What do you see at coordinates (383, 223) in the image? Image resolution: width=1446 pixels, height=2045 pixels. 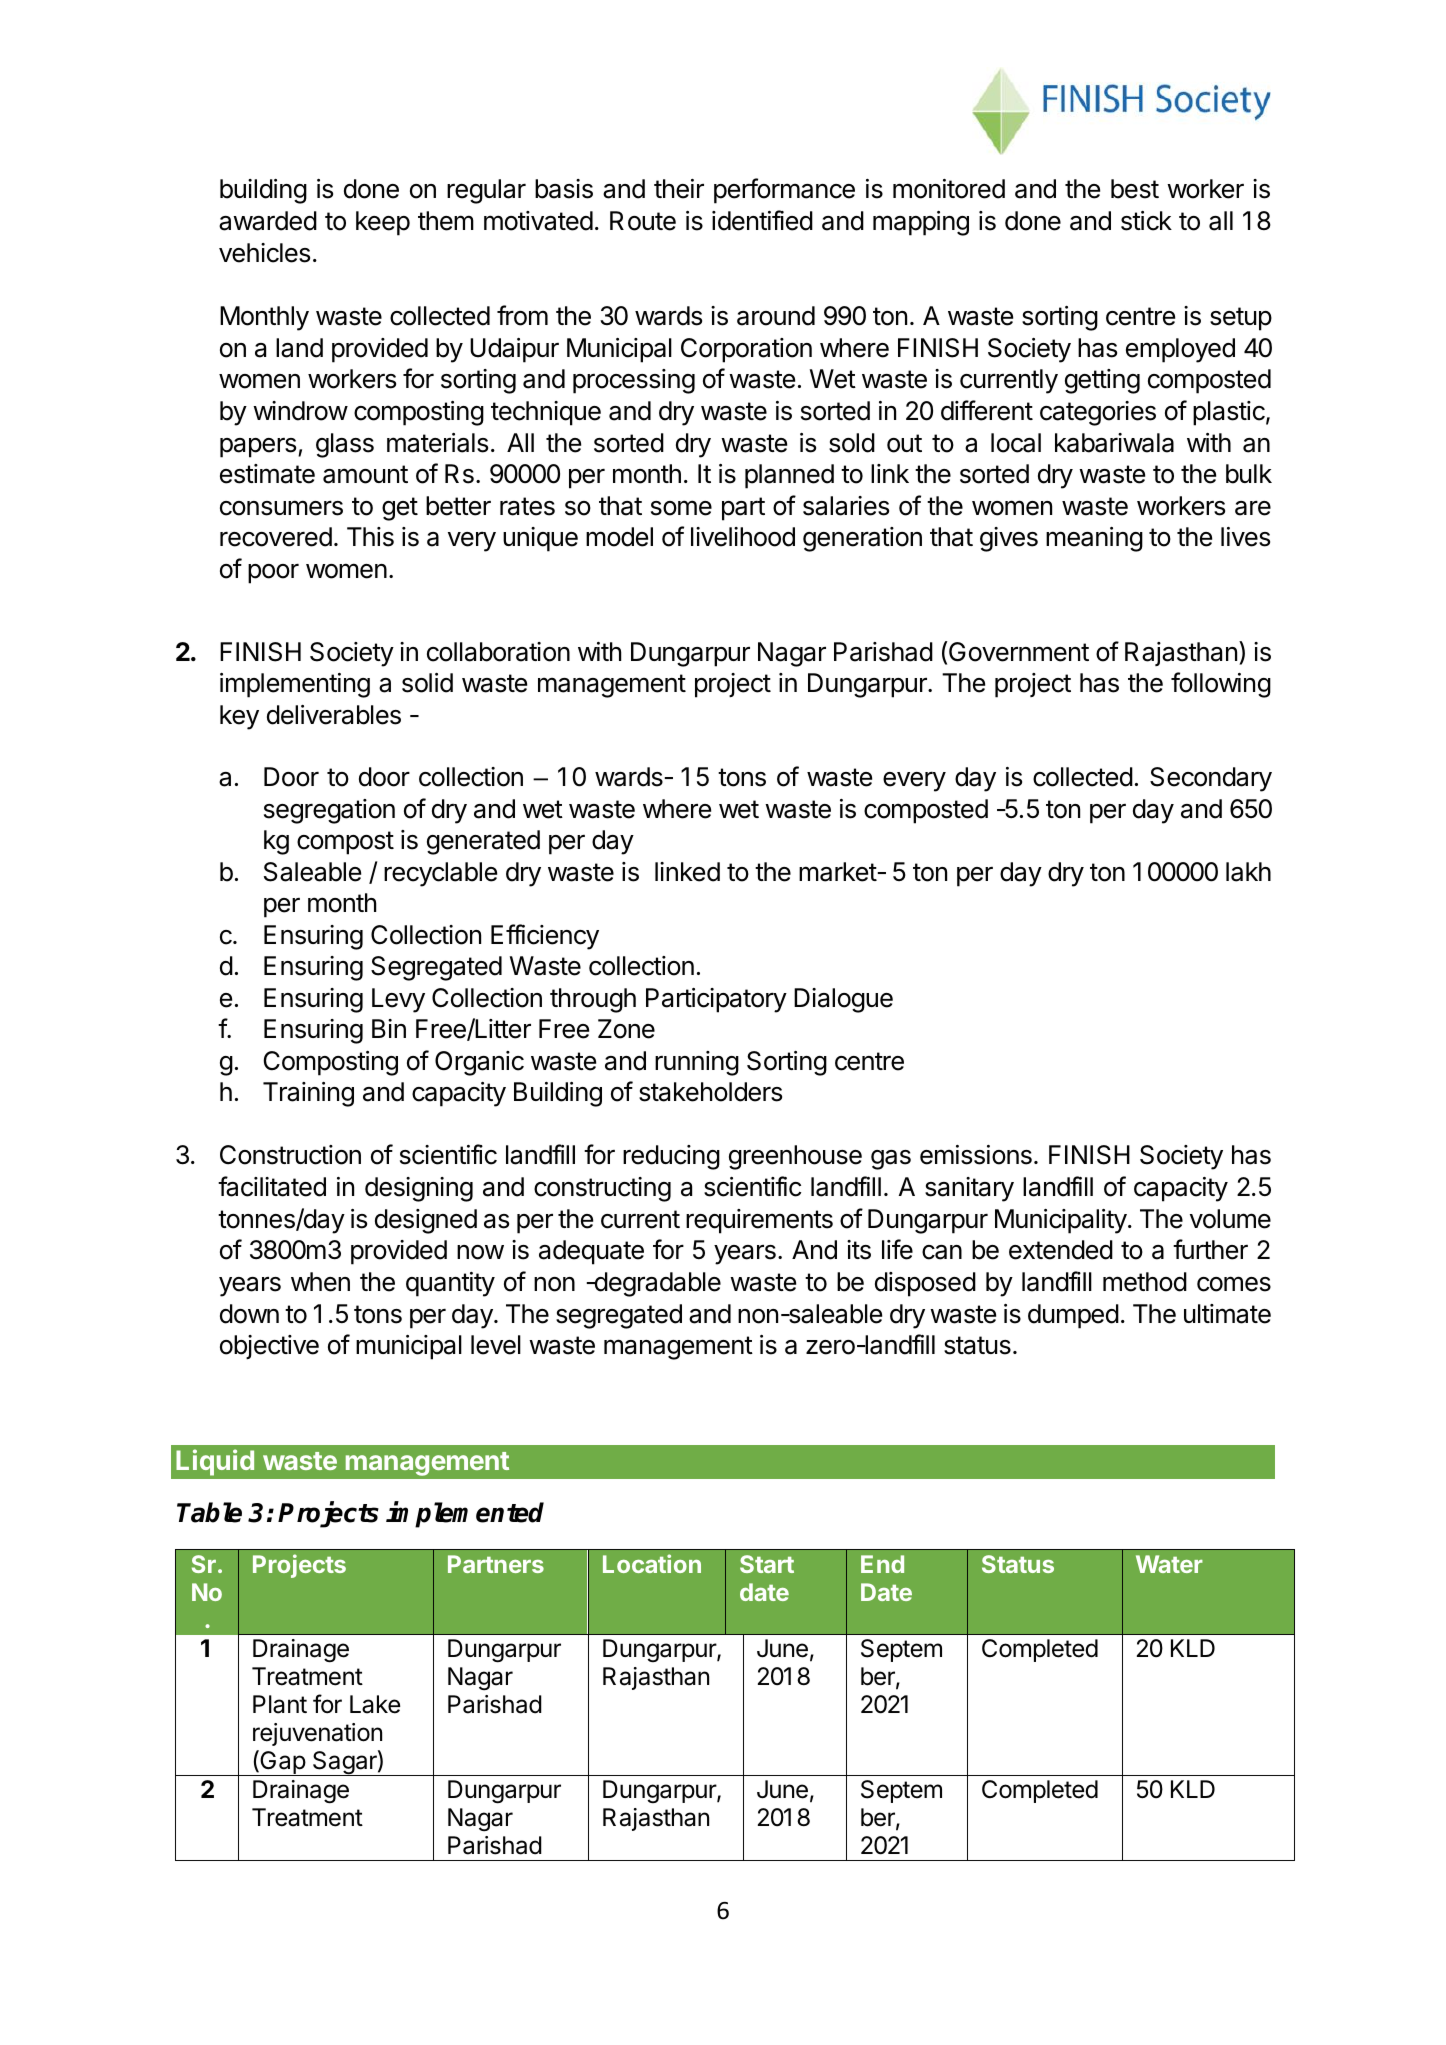 I see `keep` at bounding box center [383, 223].
